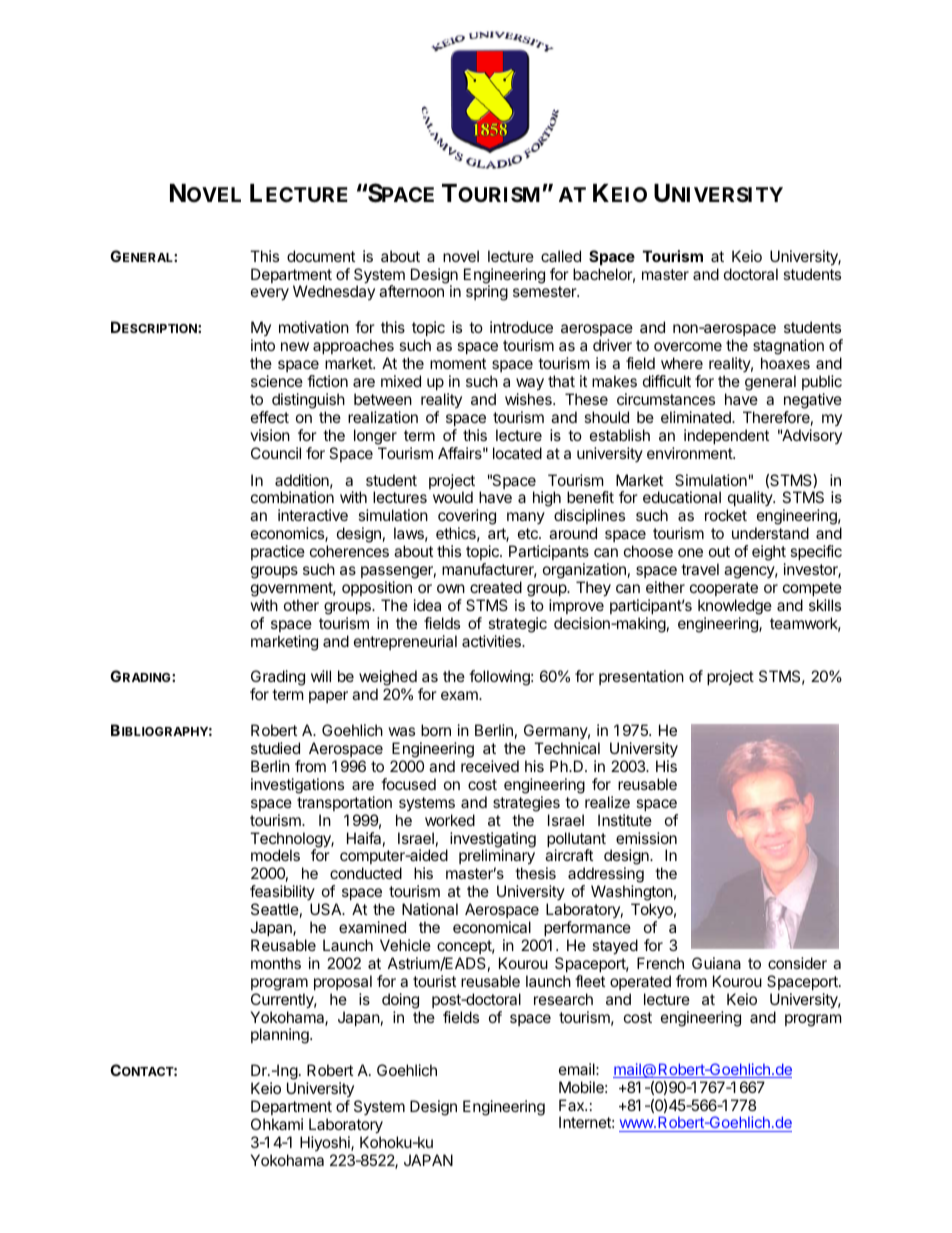 This screenshot has width=952, height=1233. What do you see at coordinates (281, 1036) in the screenshot?
I see `planning` at bounding box center [281, 1036].
